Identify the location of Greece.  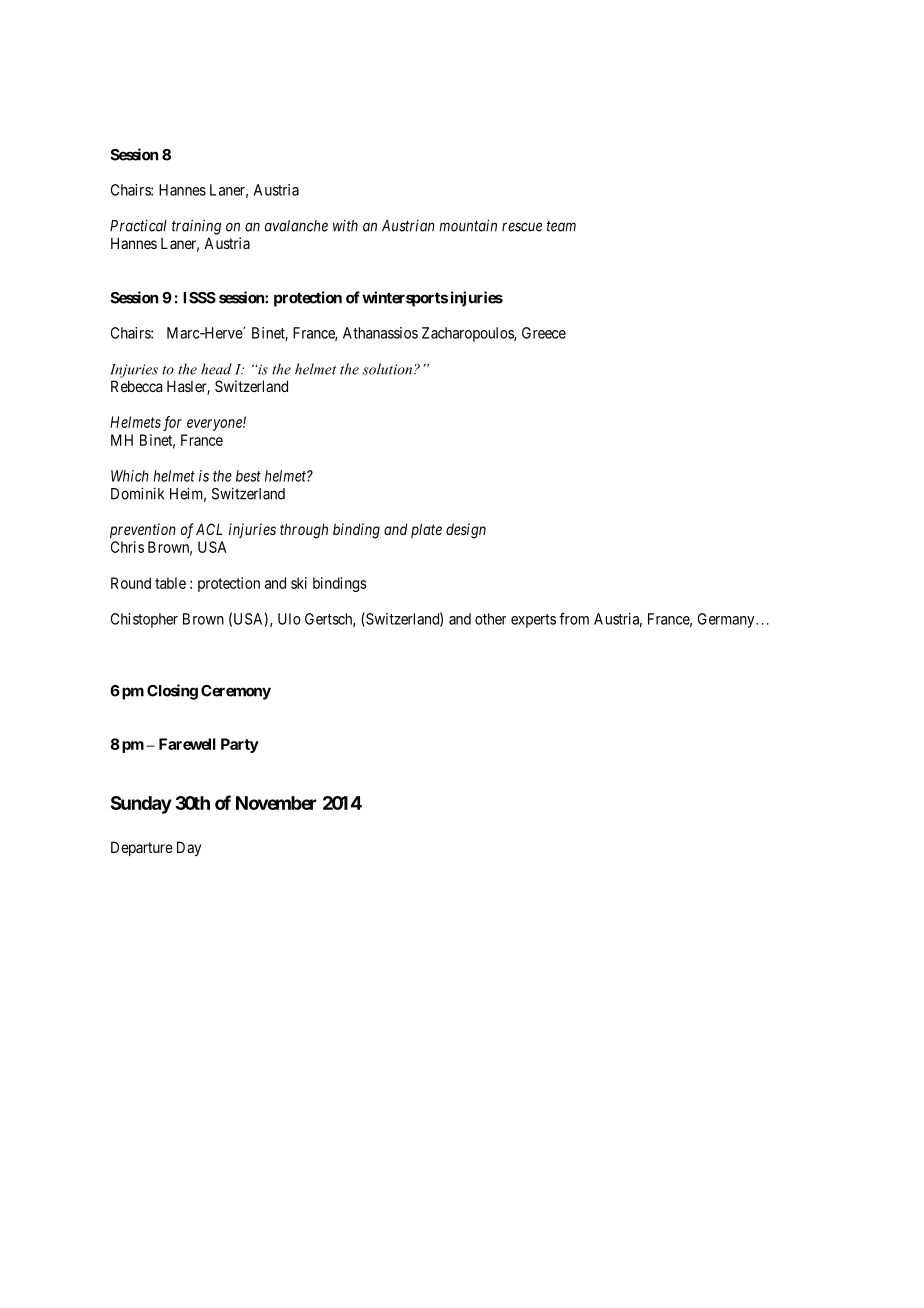
(544, 333).
